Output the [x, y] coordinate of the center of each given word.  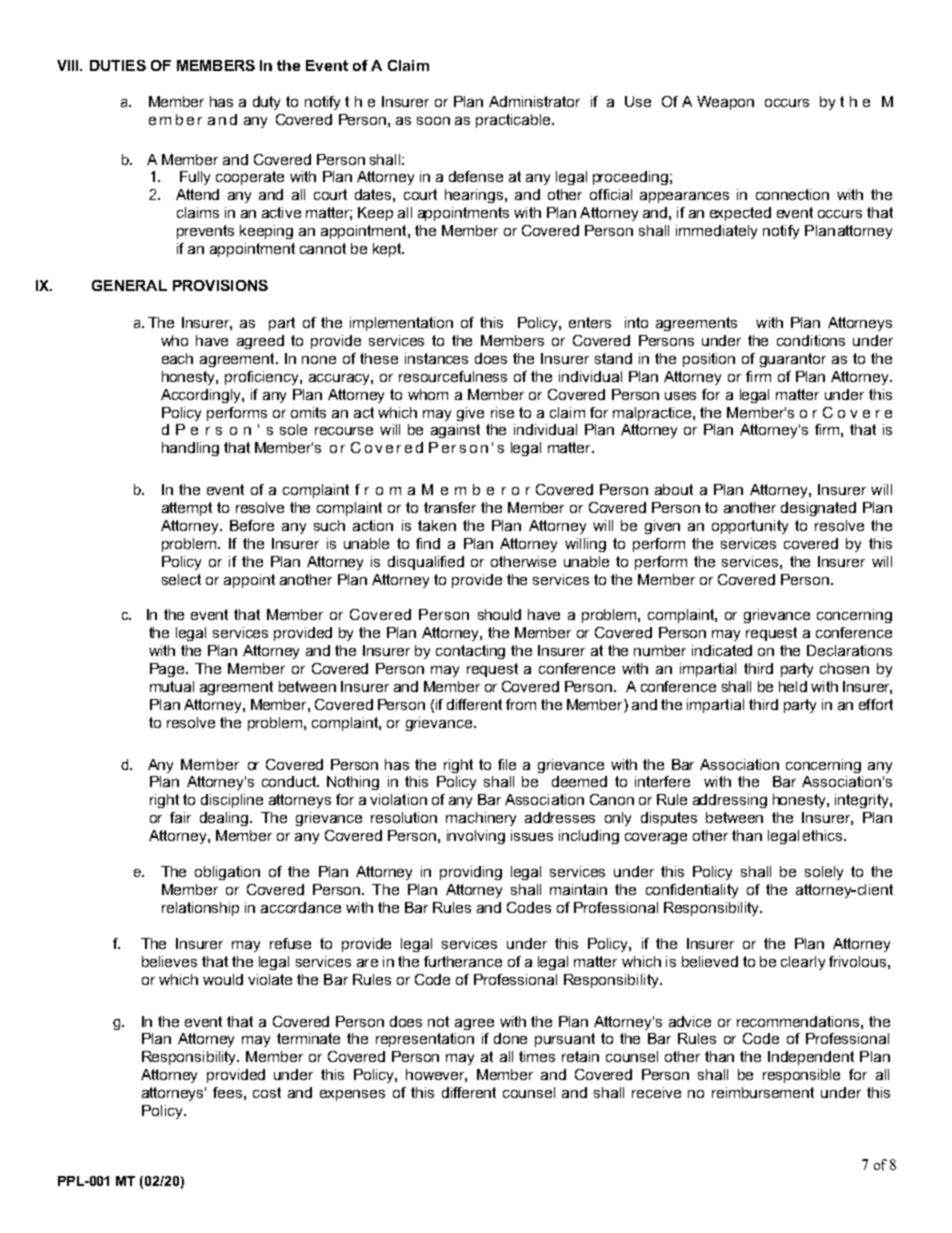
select [181, 579]
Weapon [725, 103]
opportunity [750, 527]
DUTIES [118, 65]
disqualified [426, 563]
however [436, 1075]
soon [433, 121]
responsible [801, 1076]
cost [267, 1092]
